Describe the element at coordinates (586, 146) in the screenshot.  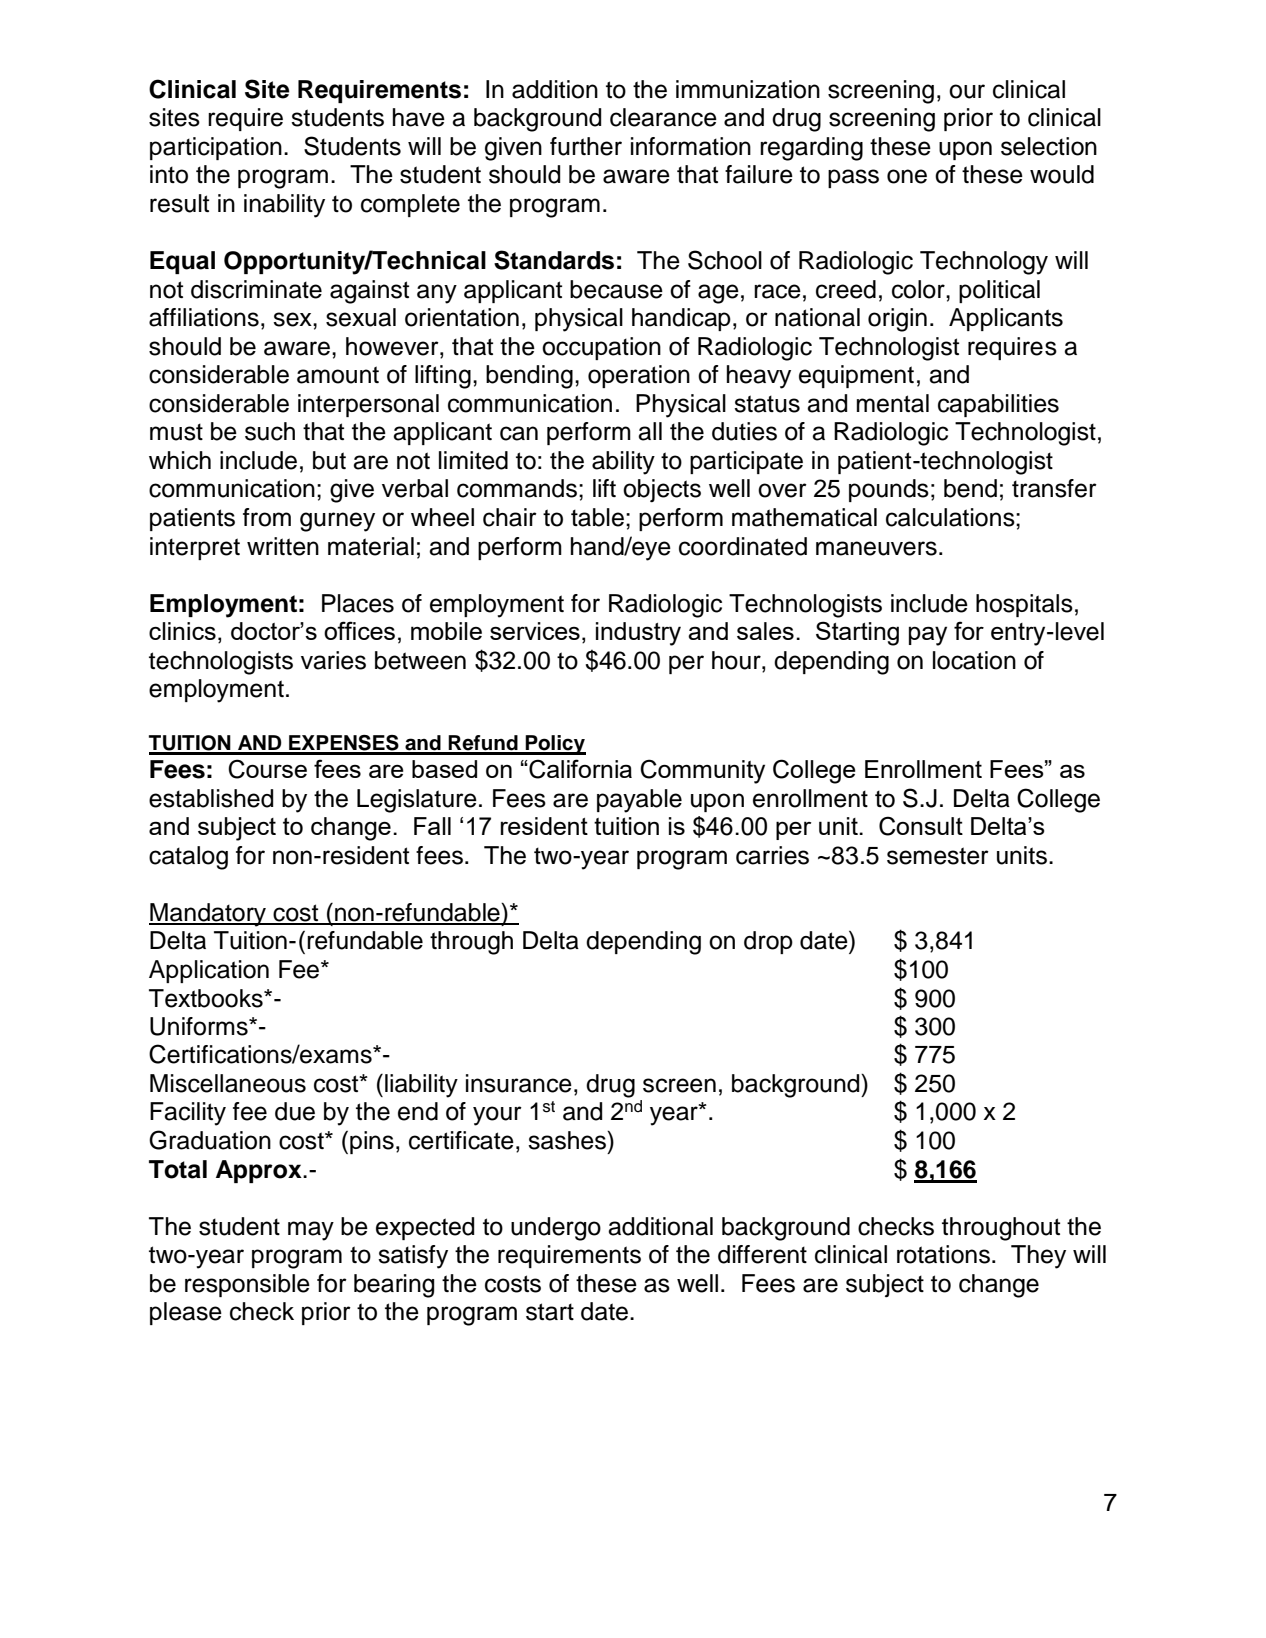
I see `further` at that location.
